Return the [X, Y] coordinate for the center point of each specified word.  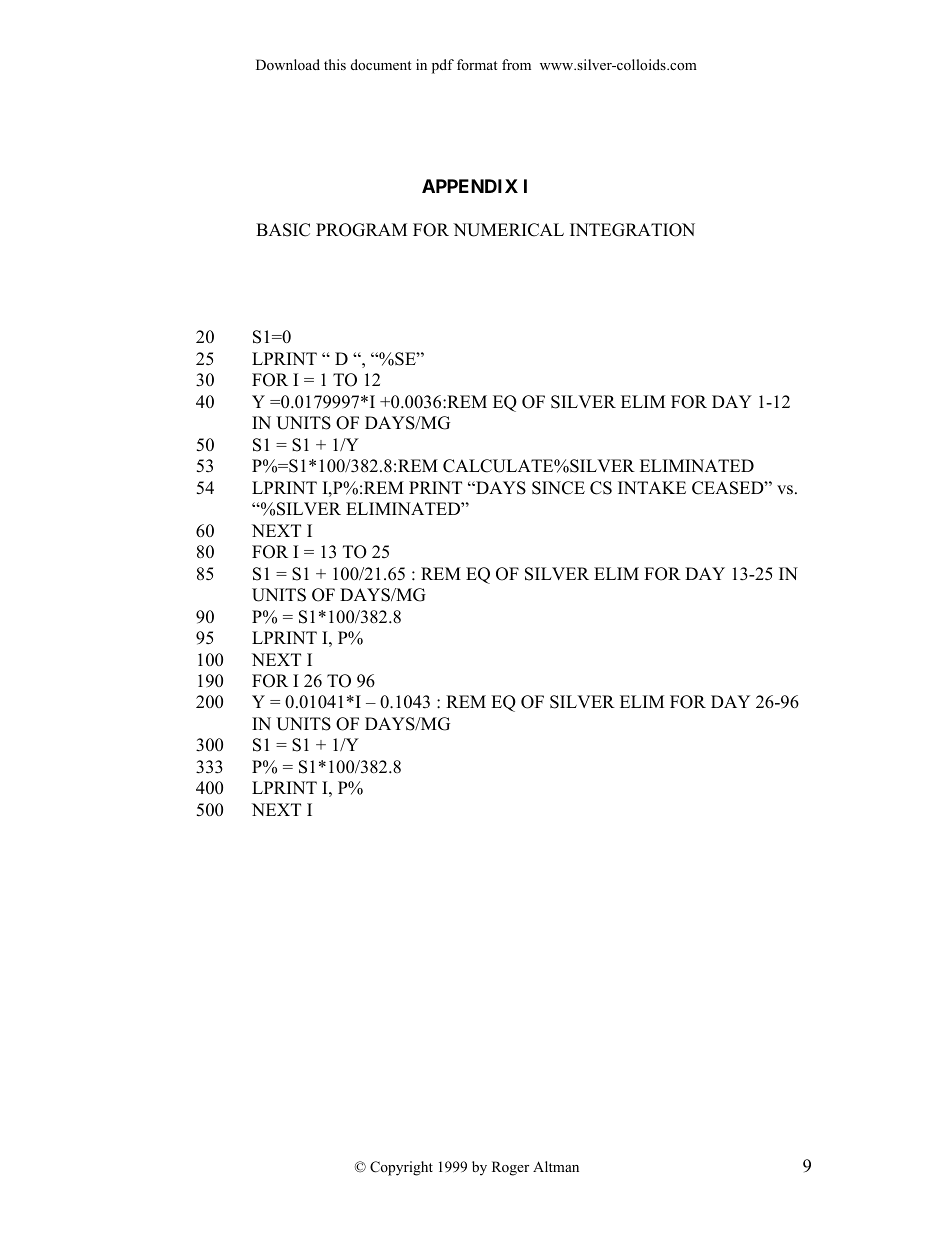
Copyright [401, 1168]
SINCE [558, 488]
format [477, 64]
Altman [556, 1166]
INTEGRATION [632, 230]
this [335, 64]
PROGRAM [361, 230]
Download [288, 64]
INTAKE [652, 487]
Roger [510, 1168]
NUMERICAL [508, 230]
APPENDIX [470, 186]
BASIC [283, 230]
